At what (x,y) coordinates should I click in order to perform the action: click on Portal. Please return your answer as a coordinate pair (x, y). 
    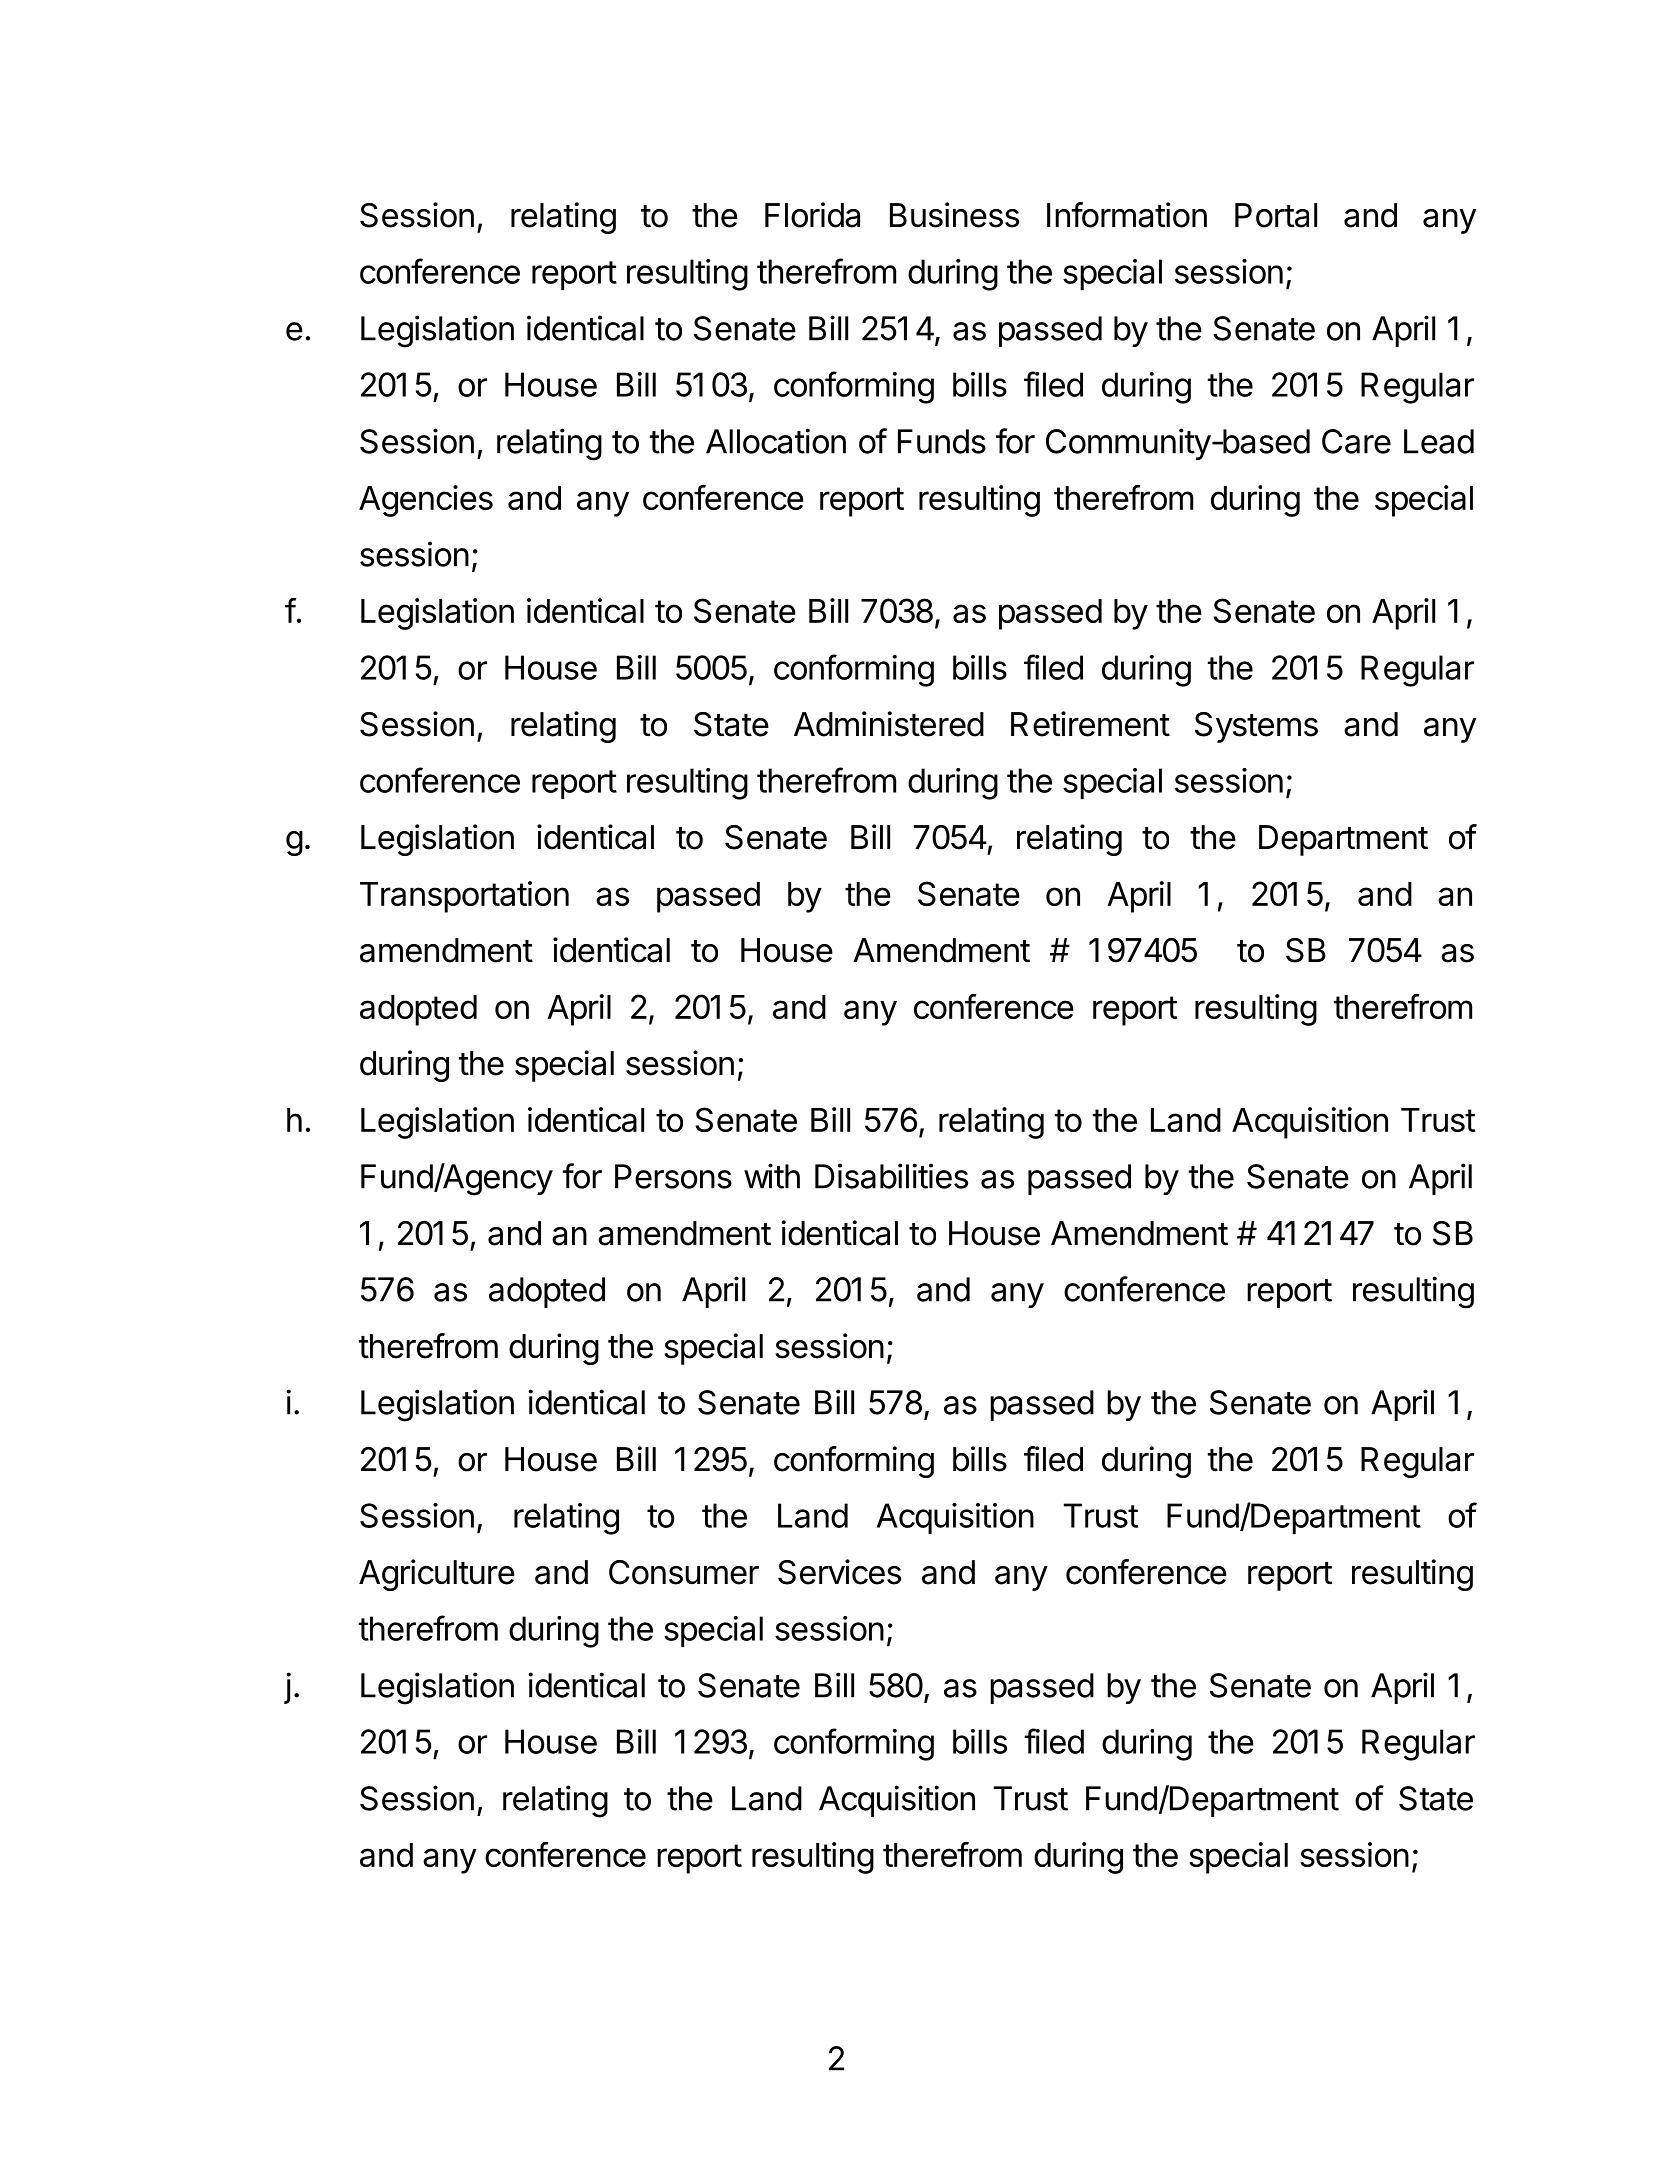
    Looking at the image, I should click on (1276, 215).
